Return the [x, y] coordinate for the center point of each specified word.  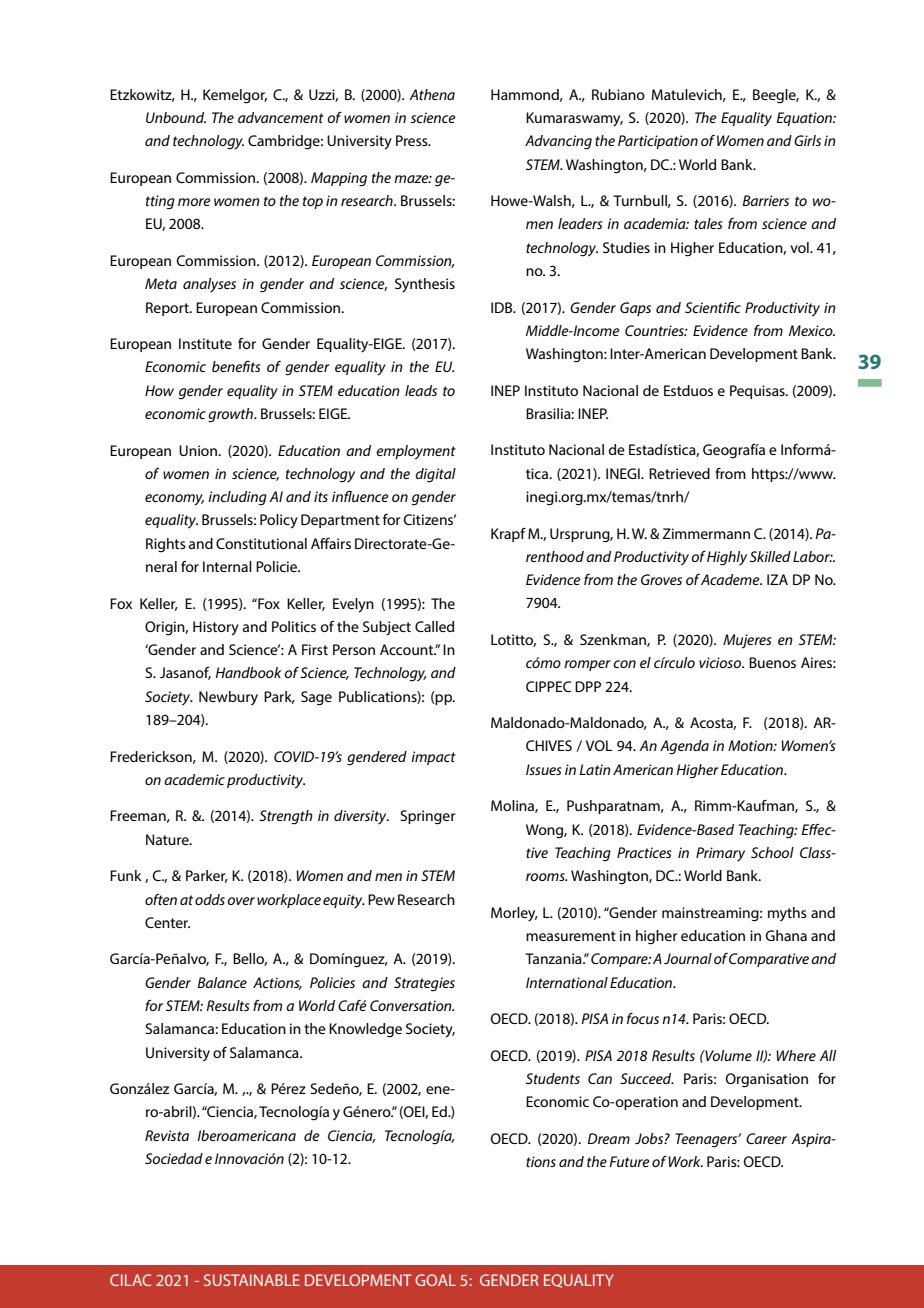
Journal [688, 958]
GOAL [435, 1280]
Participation [658, 142]
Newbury [228, 698]
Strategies [424, 984]
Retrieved [679, 473]
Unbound [176, 117]
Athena [432, 94]
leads [421, 390]
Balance [222, 982]
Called [434, 626]
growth [231, 415]
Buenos [772, 662]
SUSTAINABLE [252, 1280]
